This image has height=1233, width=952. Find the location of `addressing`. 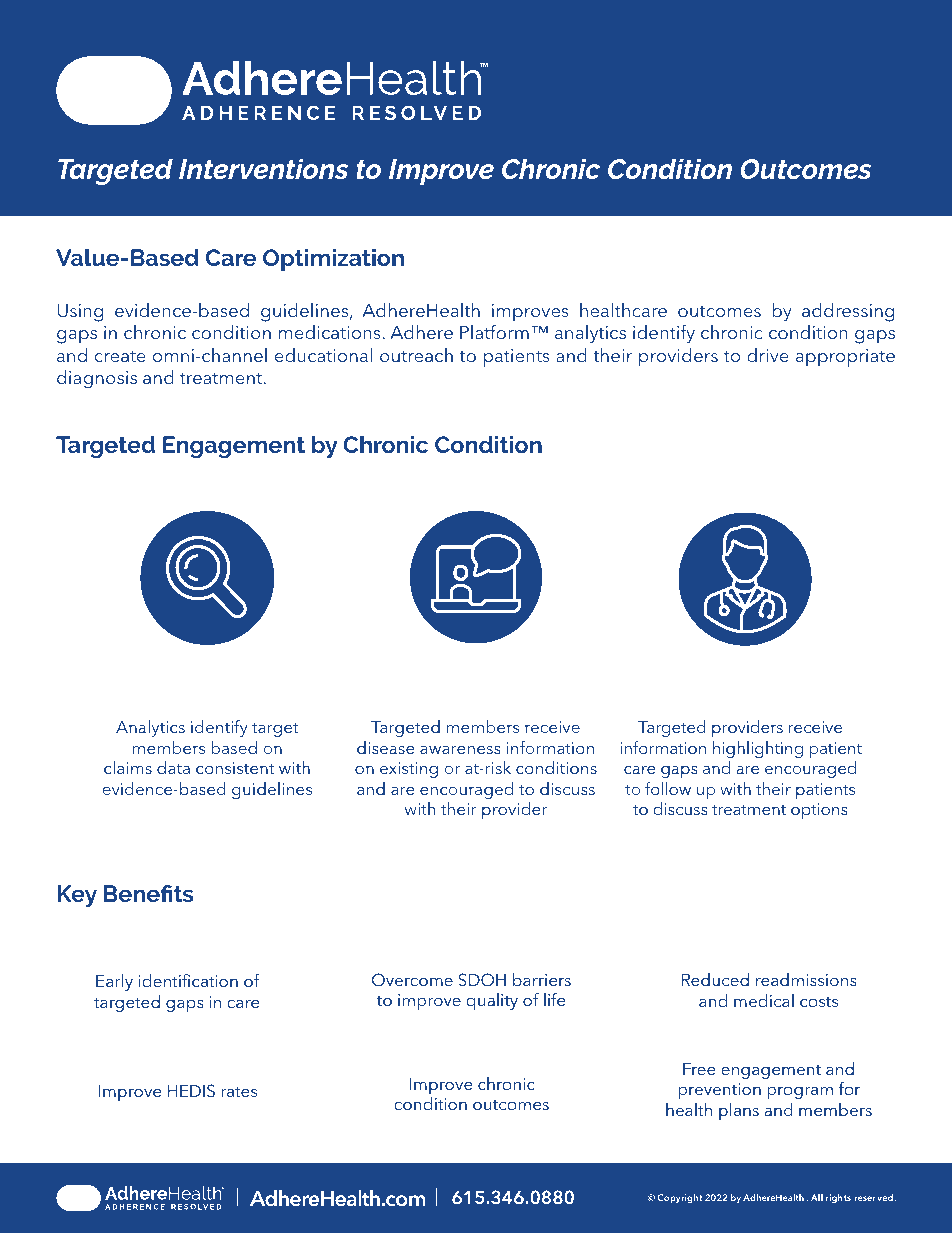

addressing is located at coordinates (848, 312).
